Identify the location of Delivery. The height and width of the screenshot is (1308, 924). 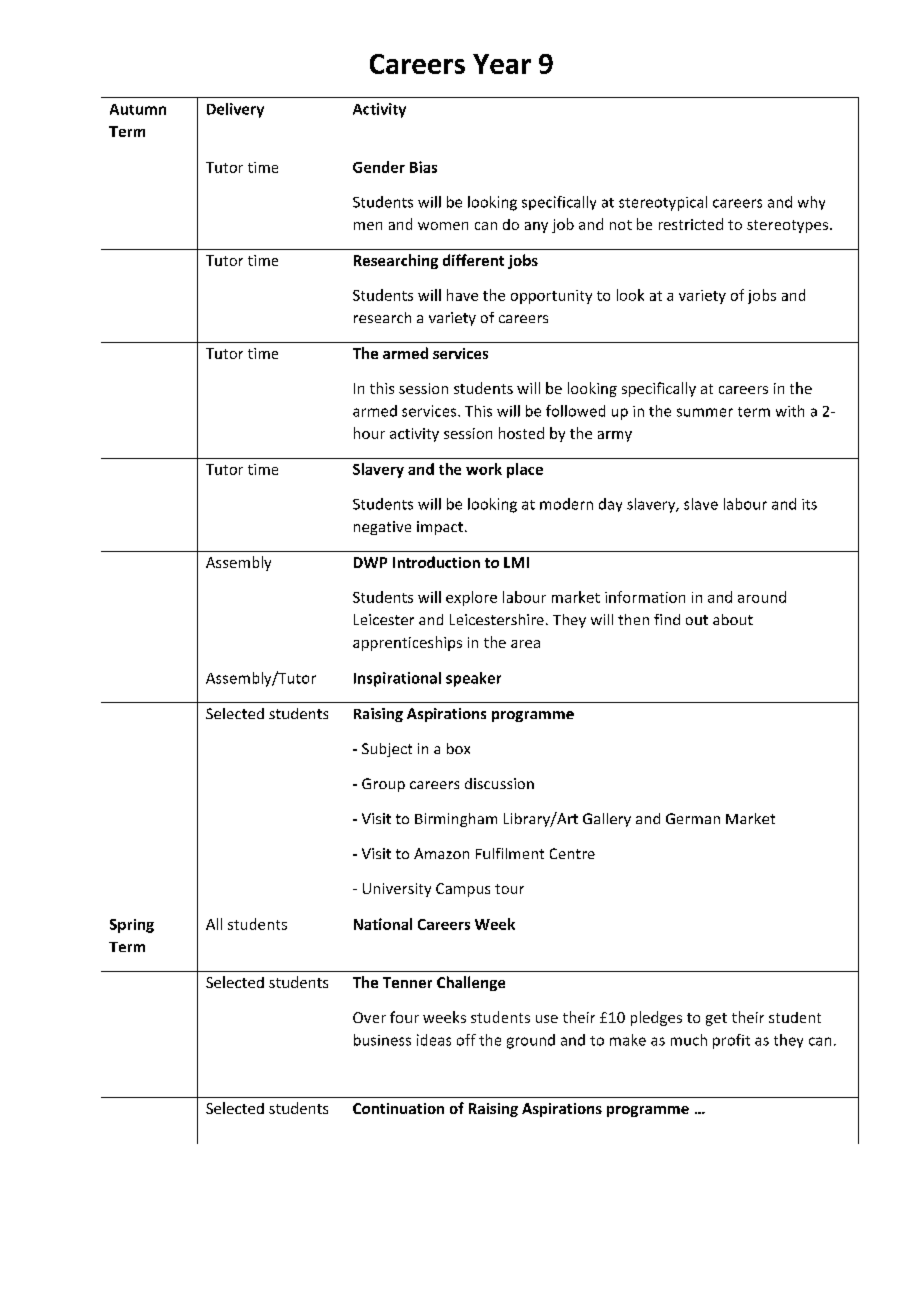
(235, 110).
